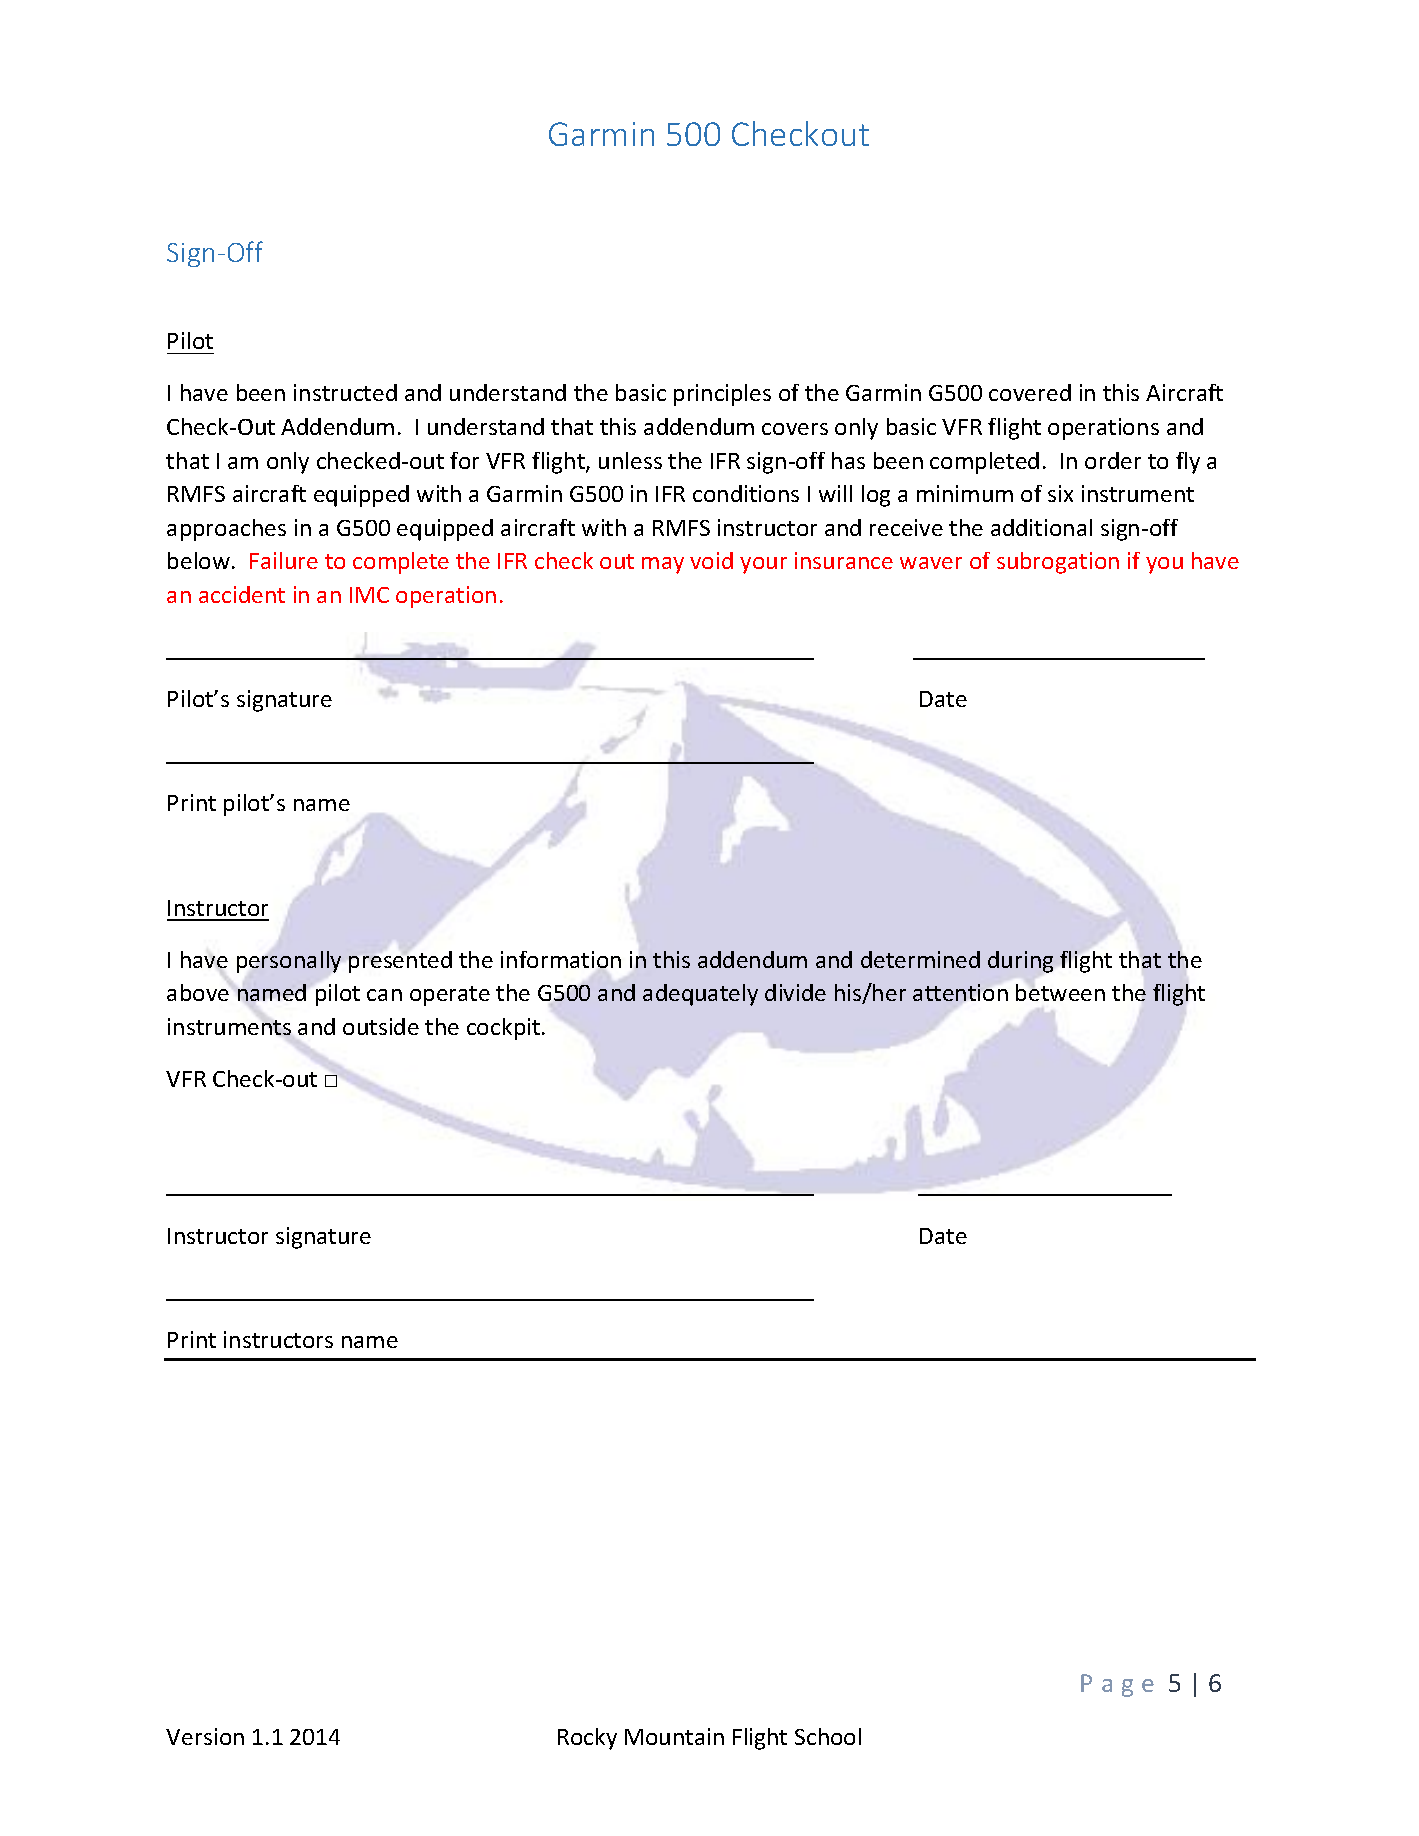 The height and width of the document is (1836, 1419). I want to click on Version, so click(205, 1736).
